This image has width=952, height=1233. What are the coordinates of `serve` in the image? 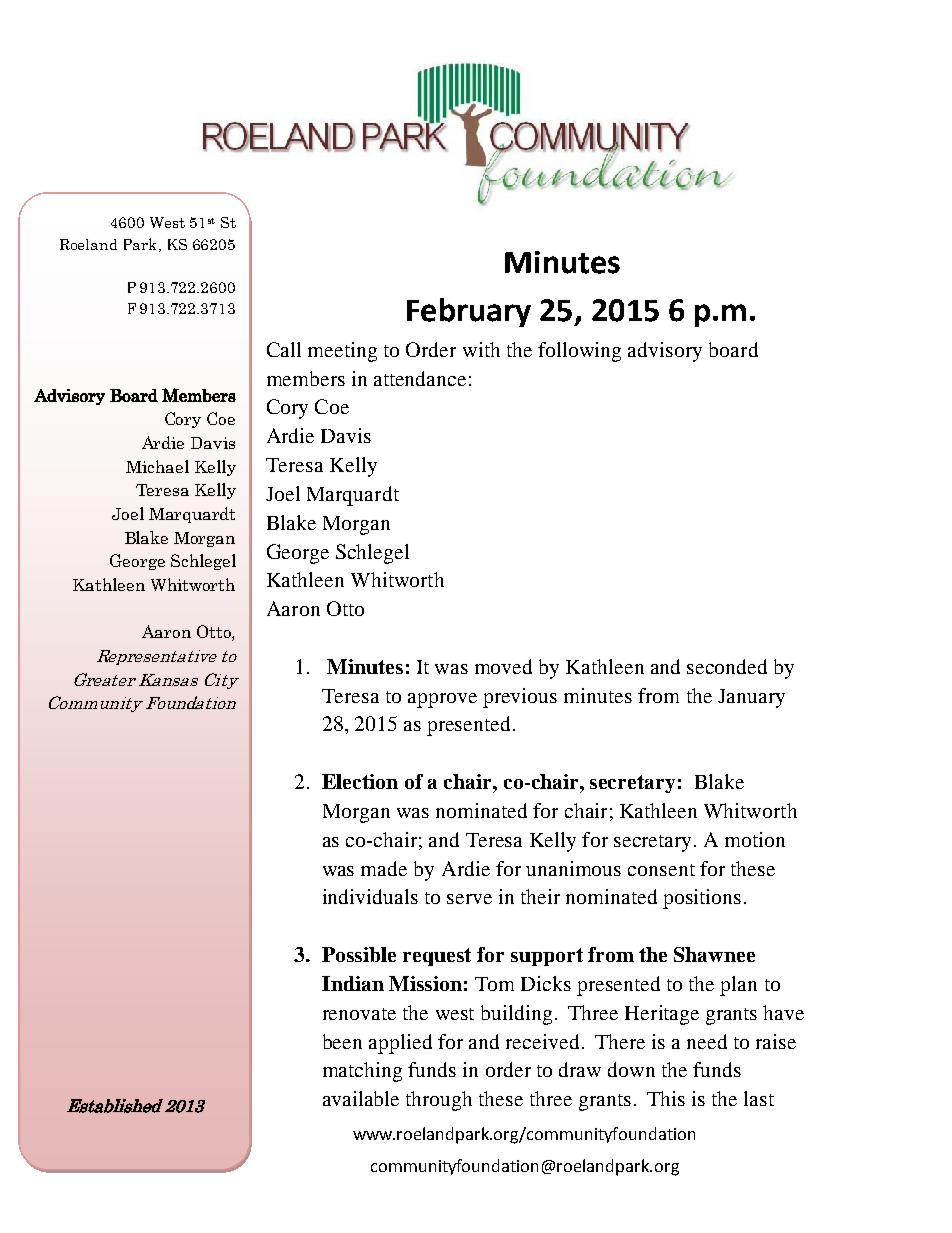 It's located at (469, 899).
